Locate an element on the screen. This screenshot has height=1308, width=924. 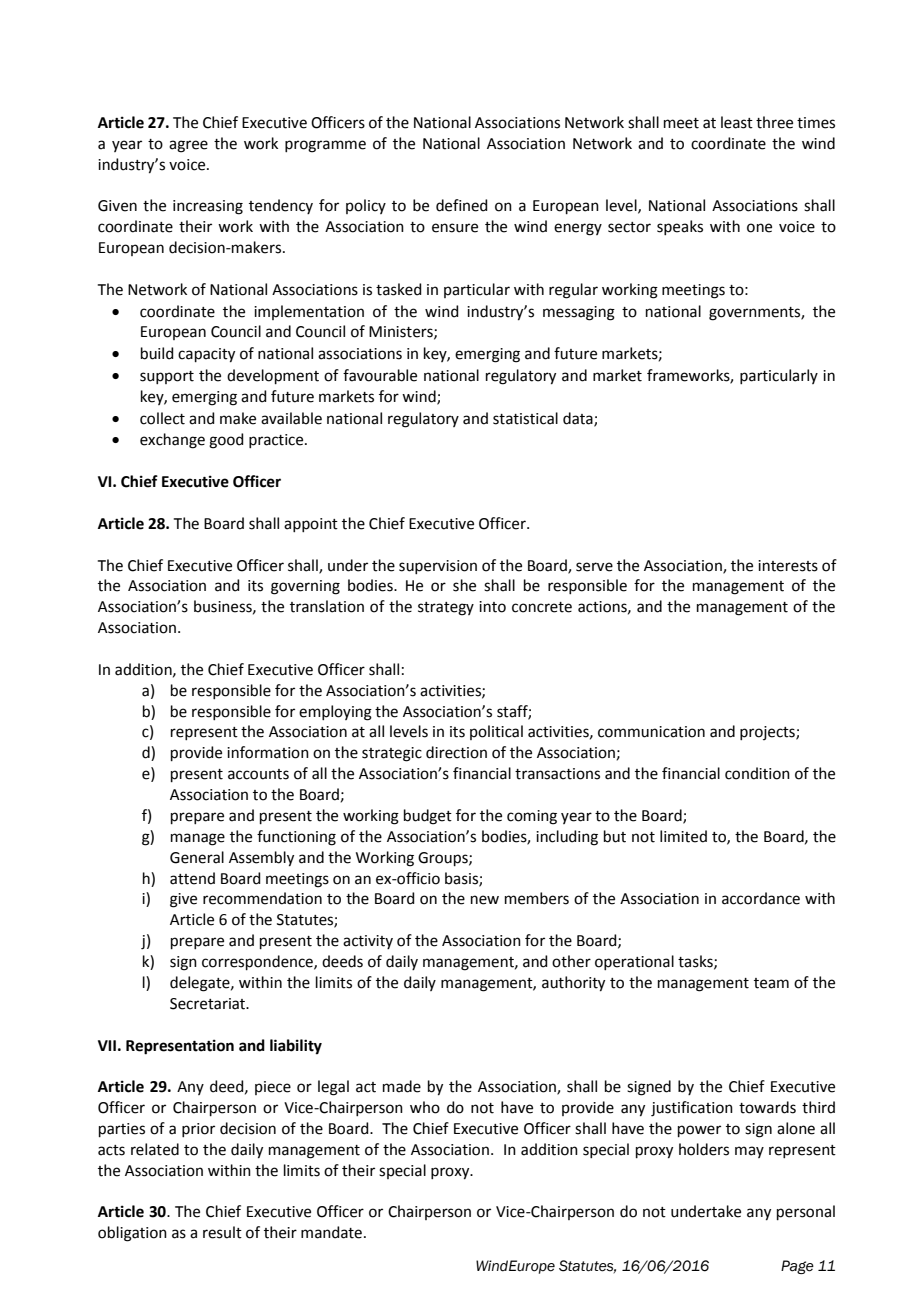
Secretariat is located at coordinates (209, 1004).
